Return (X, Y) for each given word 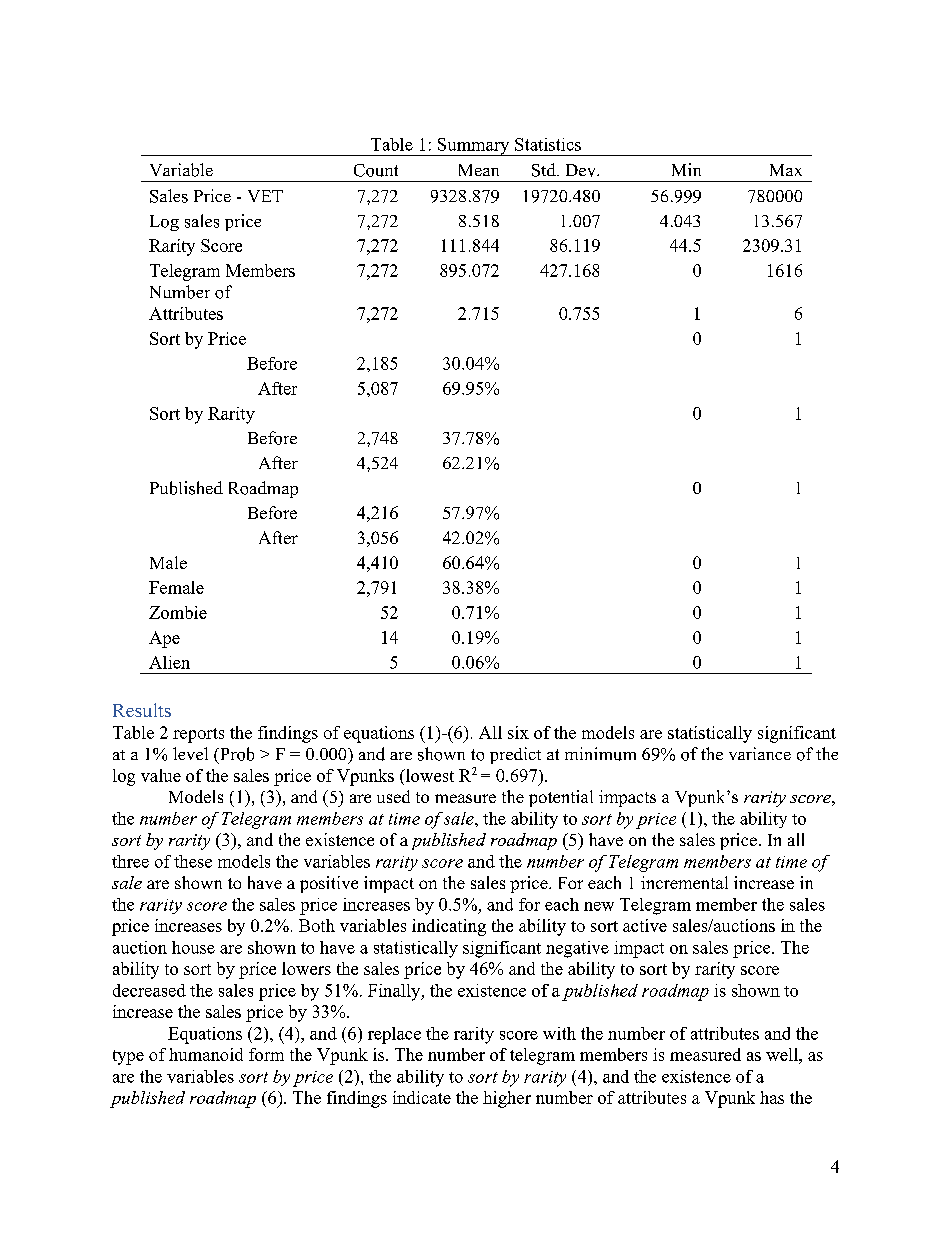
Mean (479, 170)
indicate (422, 1097)
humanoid (206, 1054)
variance (760, 753)
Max (786, 170)
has (772, 1097)
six (518, 732)
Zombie (178, 612)
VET (265, 196)
